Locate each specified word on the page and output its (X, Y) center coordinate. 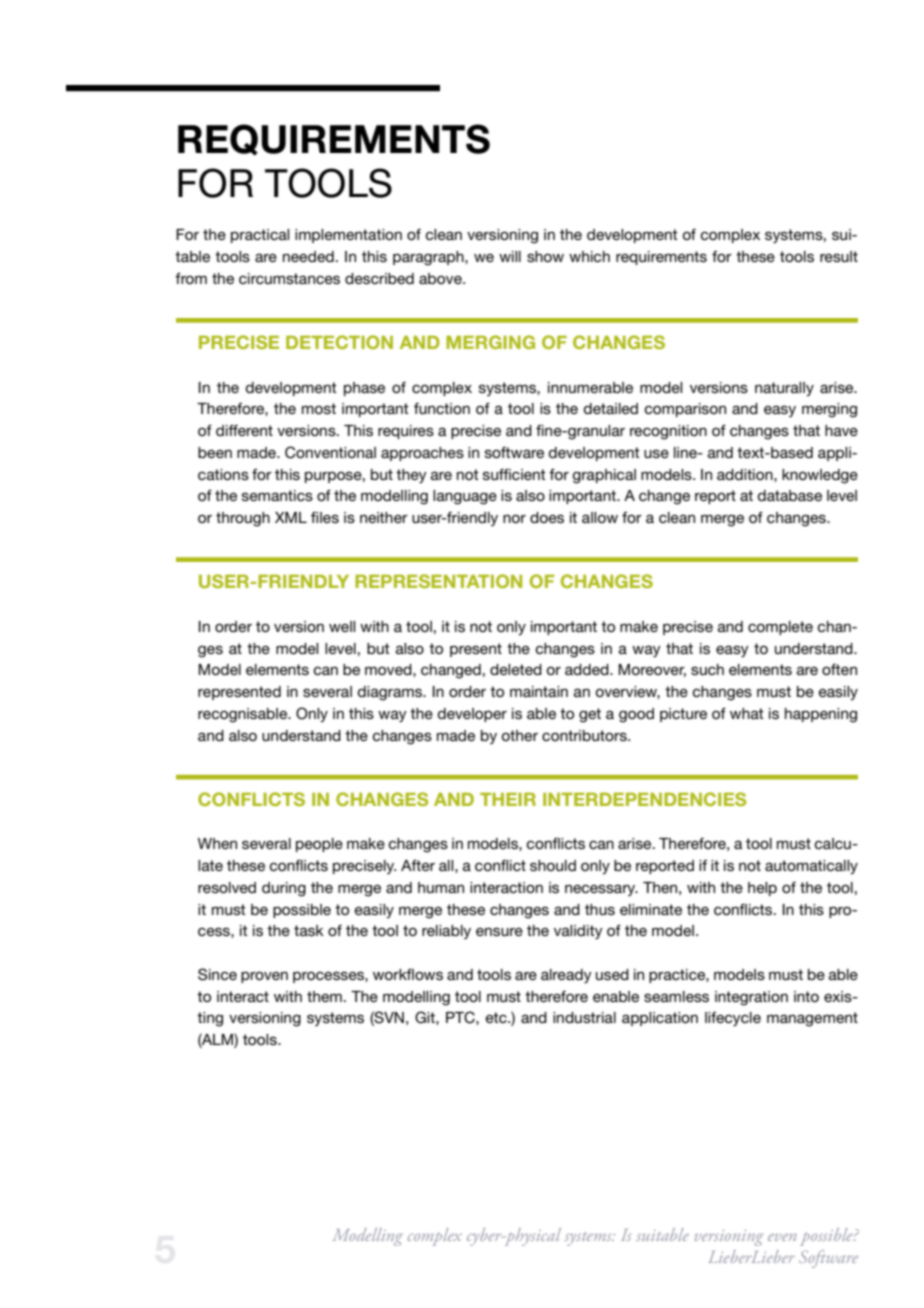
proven (264, 977)
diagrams (391, 693)
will (510, 256)
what (747, 713)
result (839, 256)
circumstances (289, 278)
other (519, 735)
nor (514, 518)
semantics (277, 495)
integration (751, 998)
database (789, 495)
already (566, 976)
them (324, 996)
